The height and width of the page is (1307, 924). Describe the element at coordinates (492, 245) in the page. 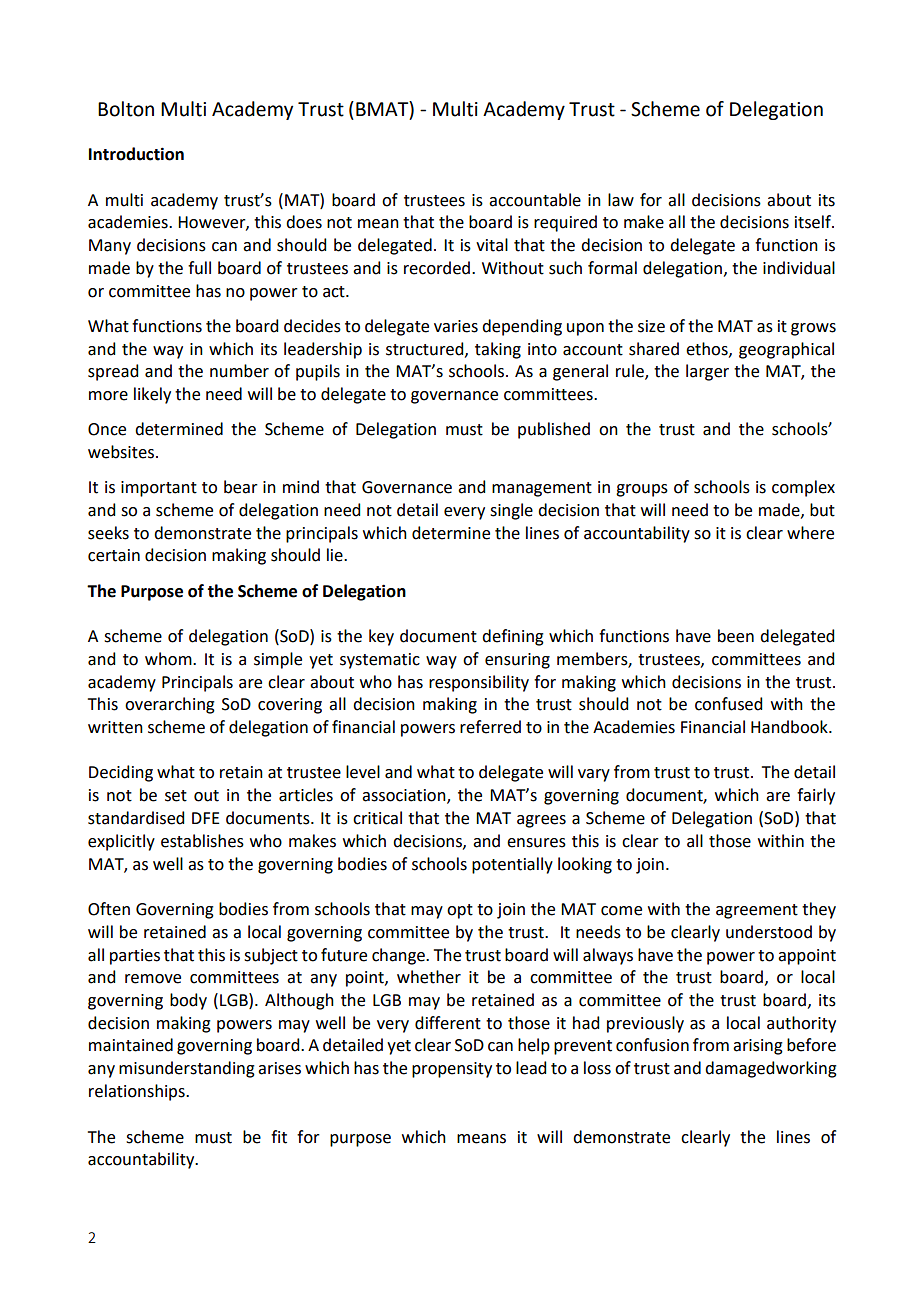

I see `vital` at that location.
